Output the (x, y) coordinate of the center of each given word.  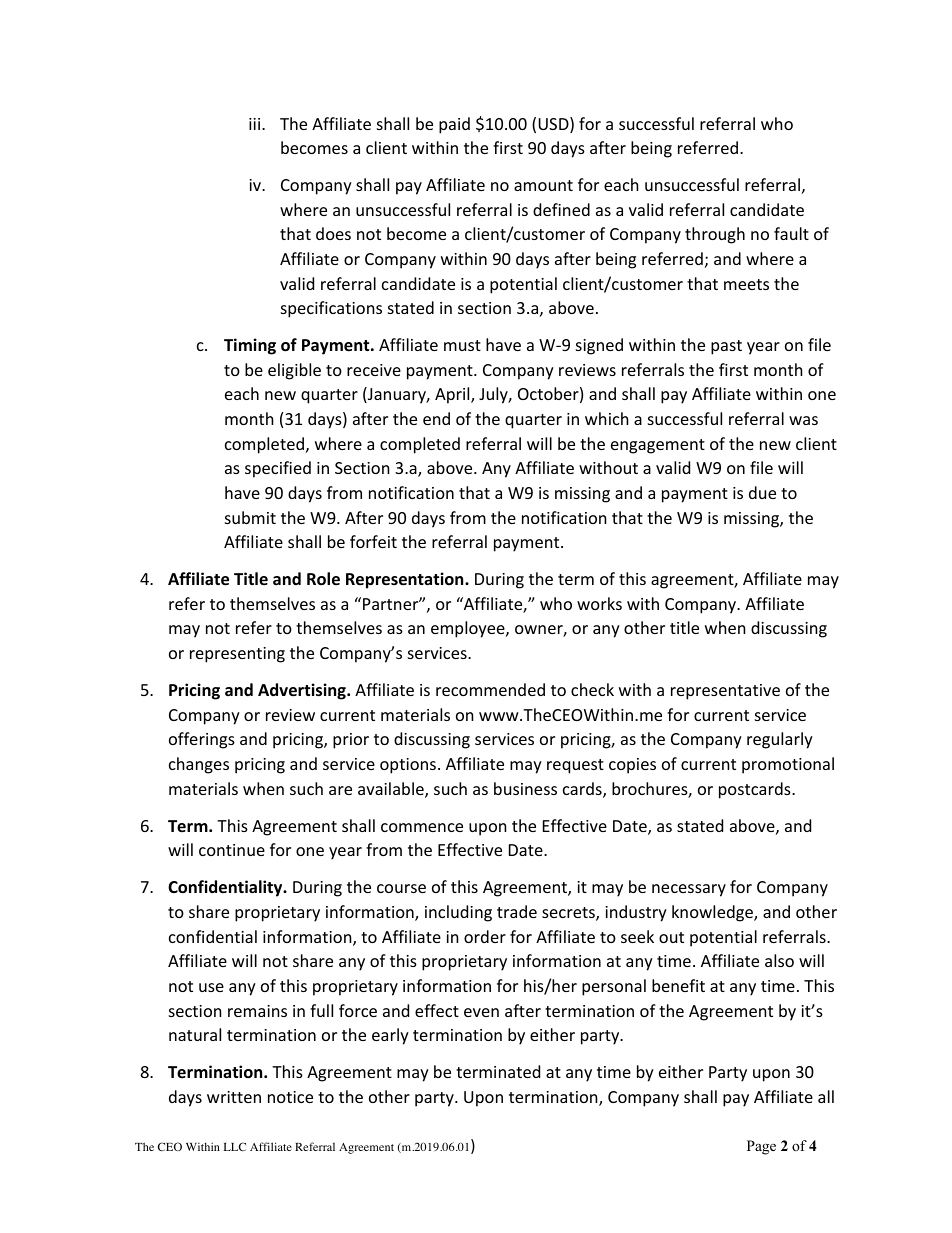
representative (725, 692)
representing (237, 655)
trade (517, 911)
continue (232, 850)
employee (469, 629)
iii (256, 124)
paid (454, 125)
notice (290, 1097)
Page (761, 1147)
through (715, 235)
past (726, 347)
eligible (294, 371)
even (481, 1012)
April (453, 395)
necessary (689, 890)
